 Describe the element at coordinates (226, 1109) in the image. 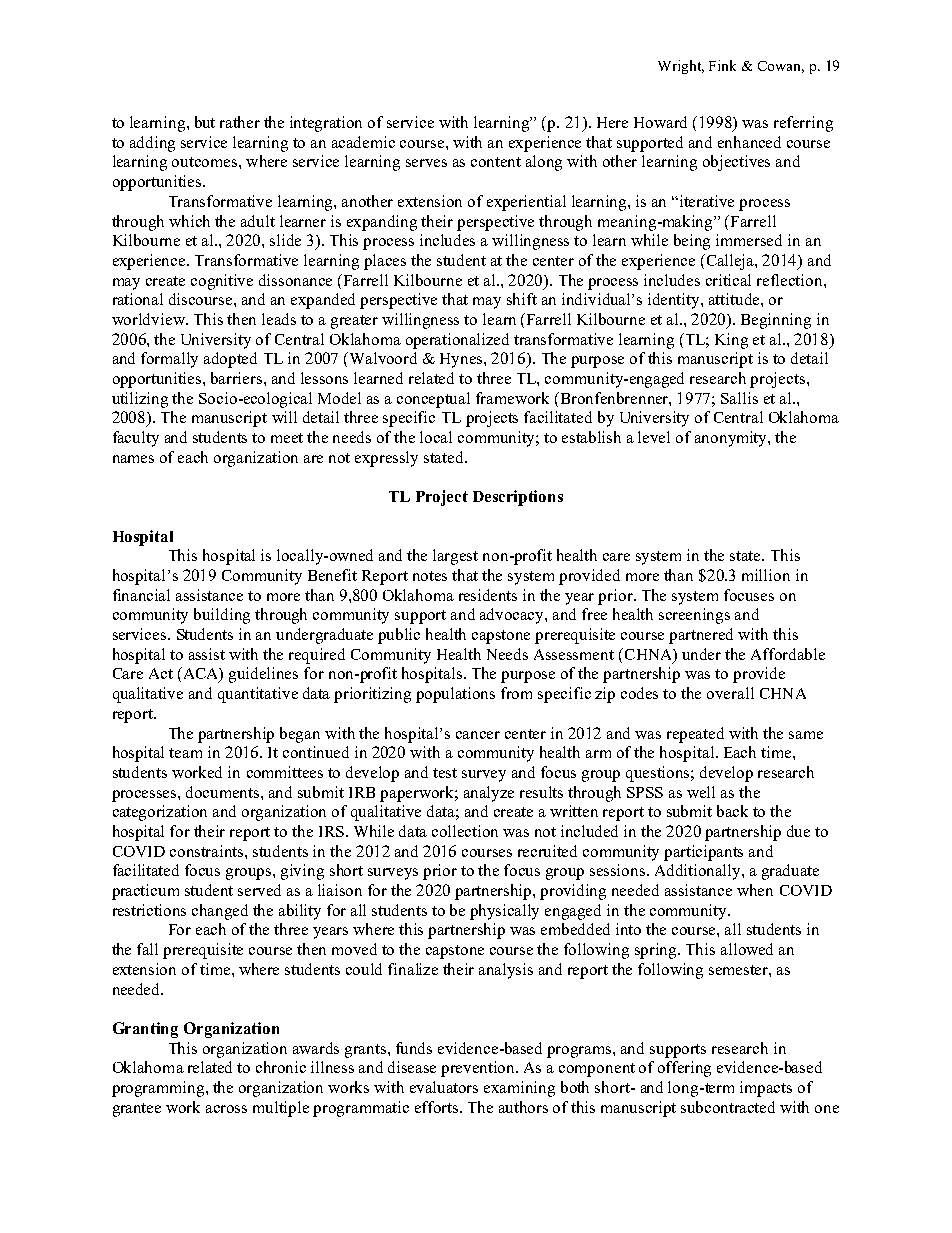

I see `across` at that location.
